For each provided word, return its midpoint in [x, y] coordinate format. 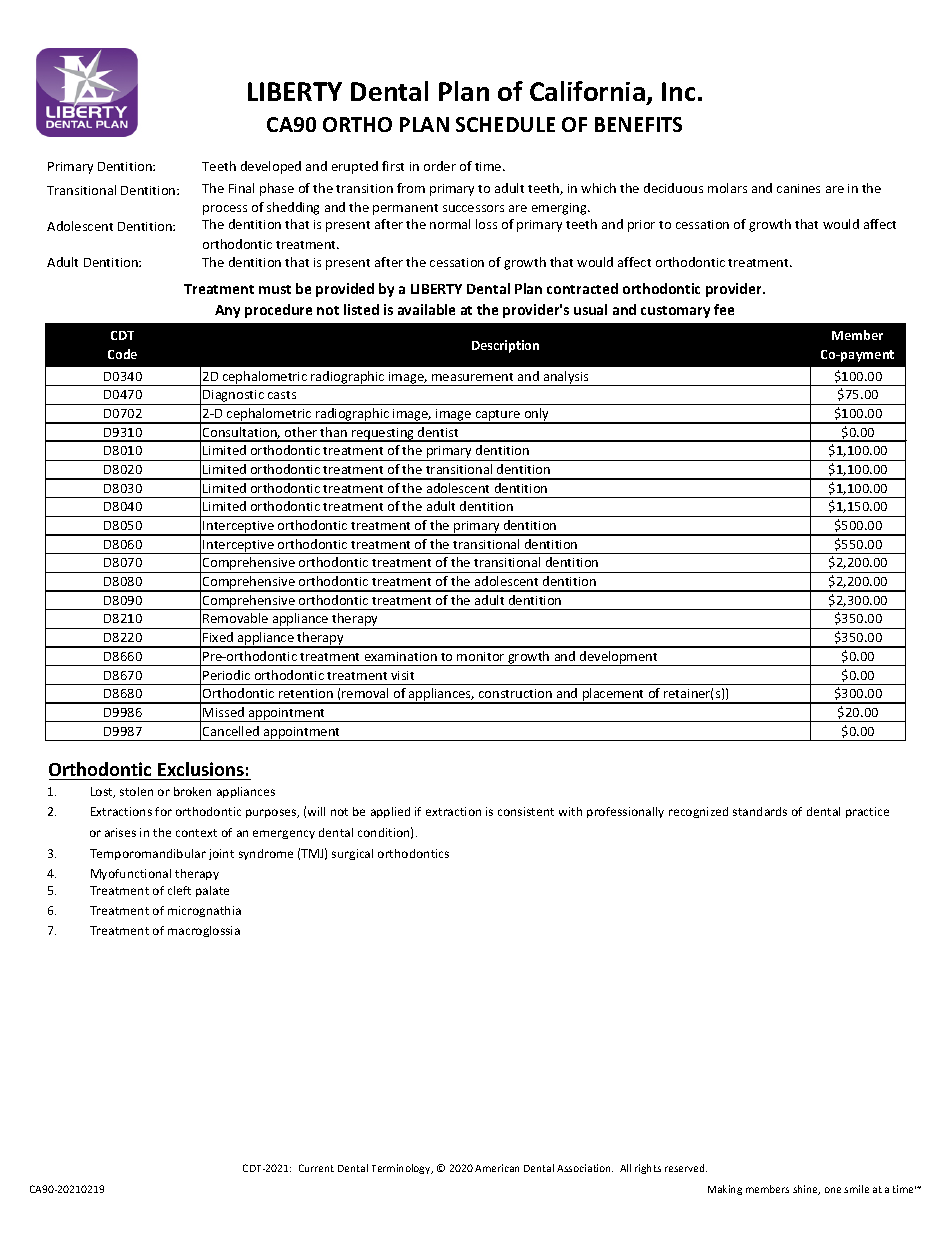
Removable [235, 618]
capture [498, 417]
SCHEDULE [505, 124]
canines [798, 188]
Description [505, 346]
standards [760, 811]
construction [515, 693]
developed [271, 167]
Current [316, 1168]
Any [227, 311]
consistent [526, 811]
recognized [698, 812]
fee [724, 309]
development [619, 658]
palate [212, 891]
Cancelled [231, 731]
